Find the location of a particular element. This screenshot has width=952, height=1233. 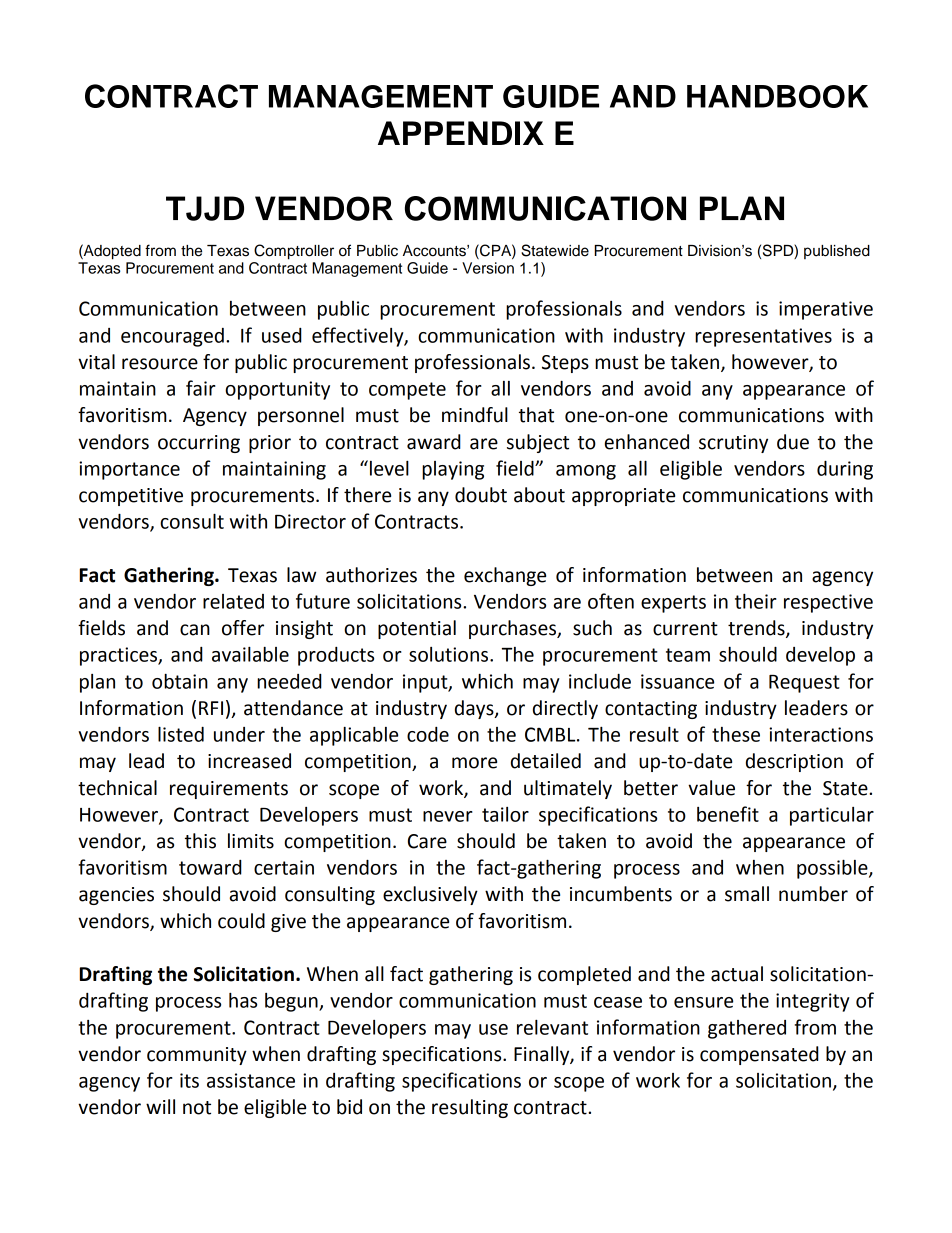

their is located at coordinates (756, 601).
